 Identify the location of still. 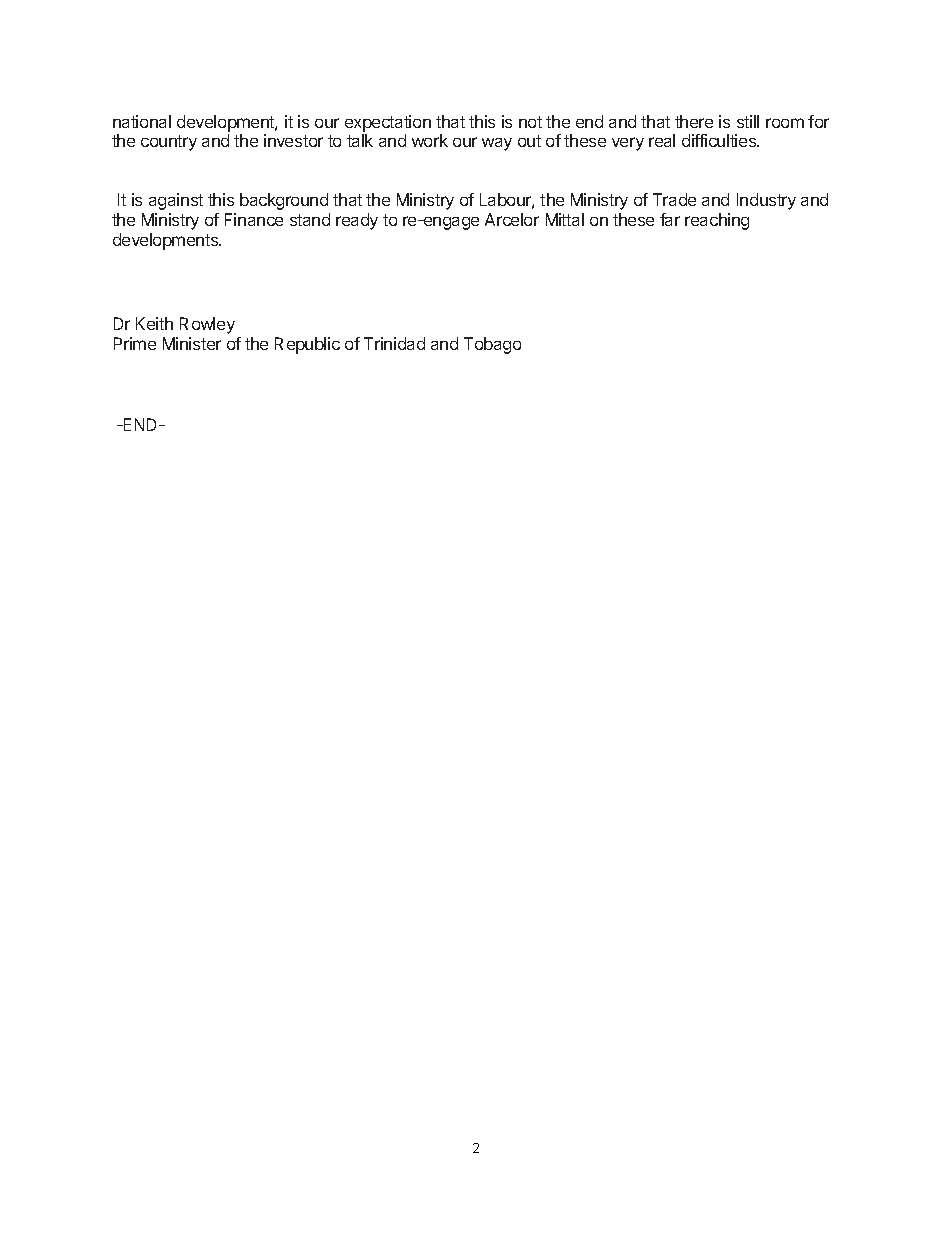
(748, 121).
